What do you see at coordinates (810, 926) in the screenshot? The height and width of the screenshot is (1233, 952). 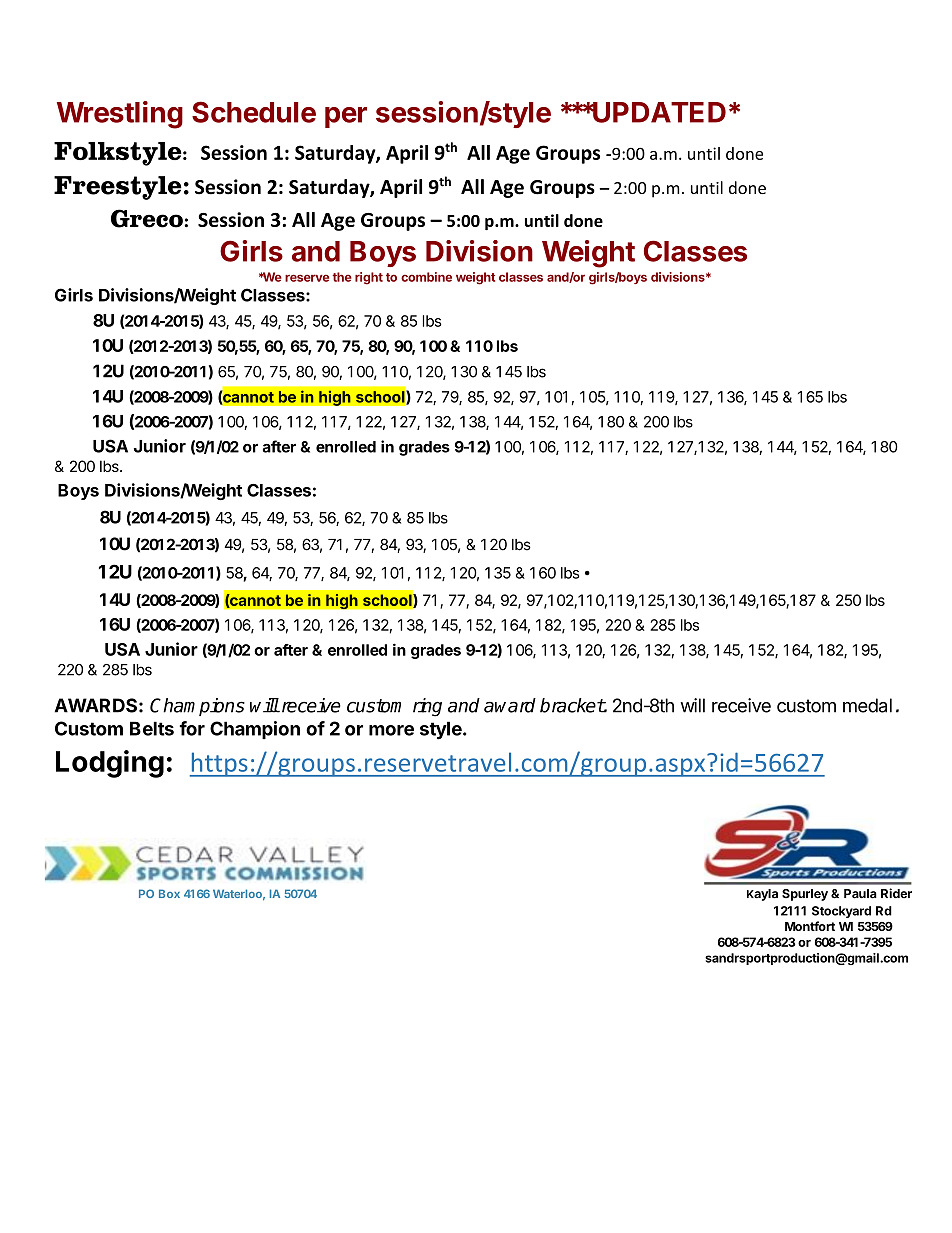 I see `Montfort` at bounding box center [810, 926].
